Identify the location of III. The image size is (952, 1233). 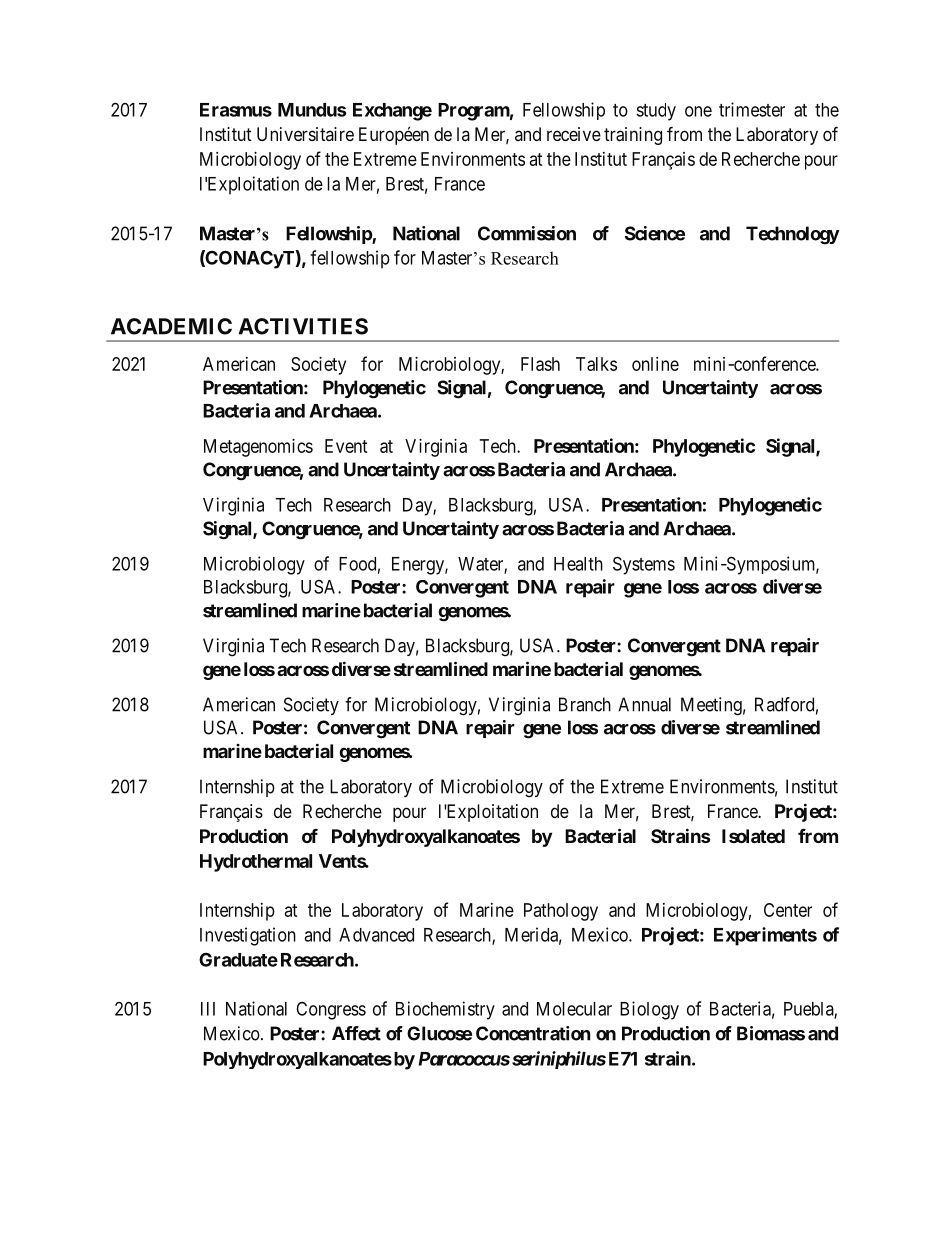
(208, 1009).
